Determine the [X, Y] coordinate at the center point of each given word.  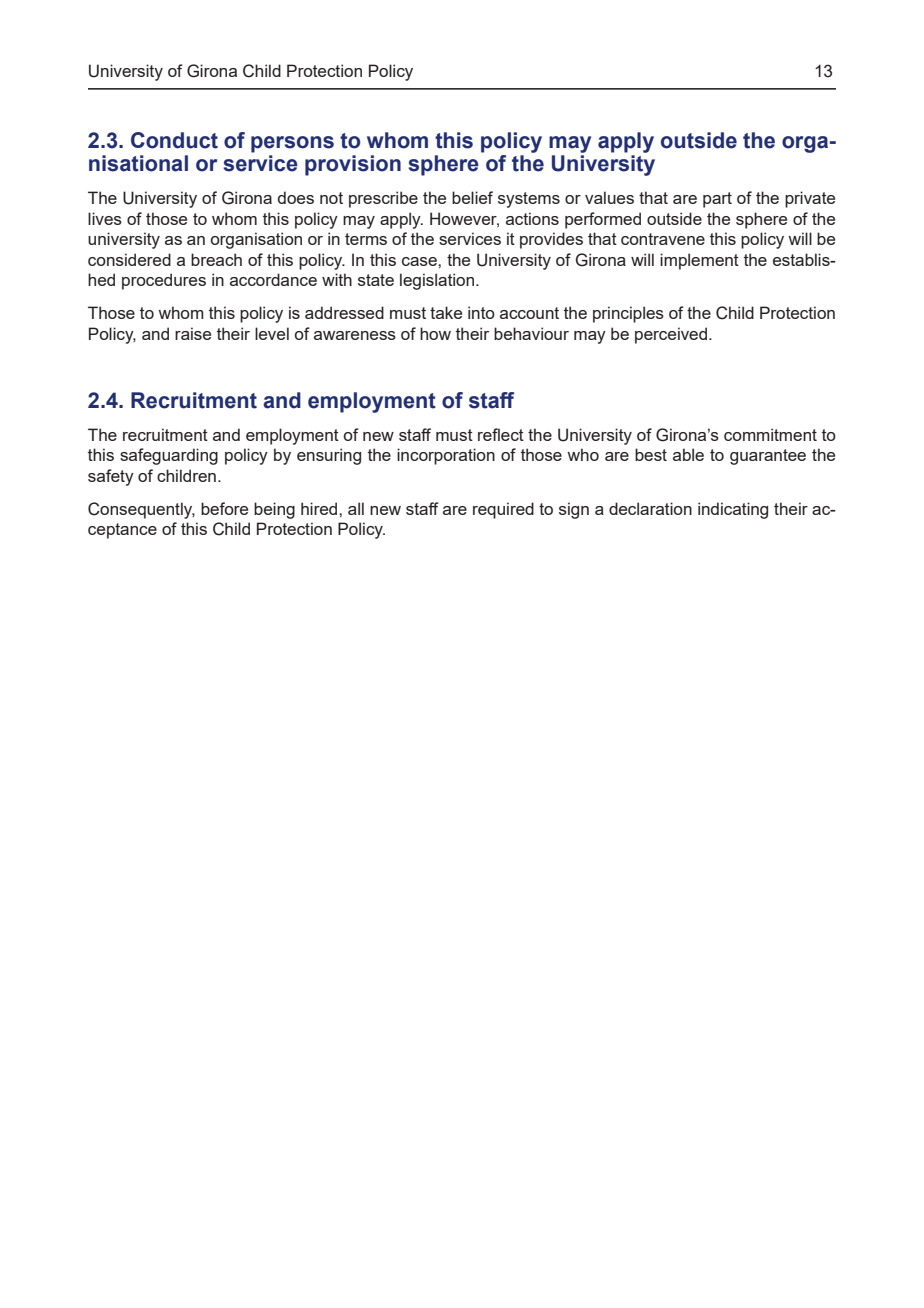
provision [353, 165]
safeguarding [169, 456]
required [503, 510]
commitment [770, 434]
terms [366, 239]
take [446, 312]
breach [216, 259]
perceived [672, 335]
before [224, 508]
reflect [501, 434]
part [717, 200]
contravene [663, 239]
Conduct [174, 140]
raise [193, 333]
